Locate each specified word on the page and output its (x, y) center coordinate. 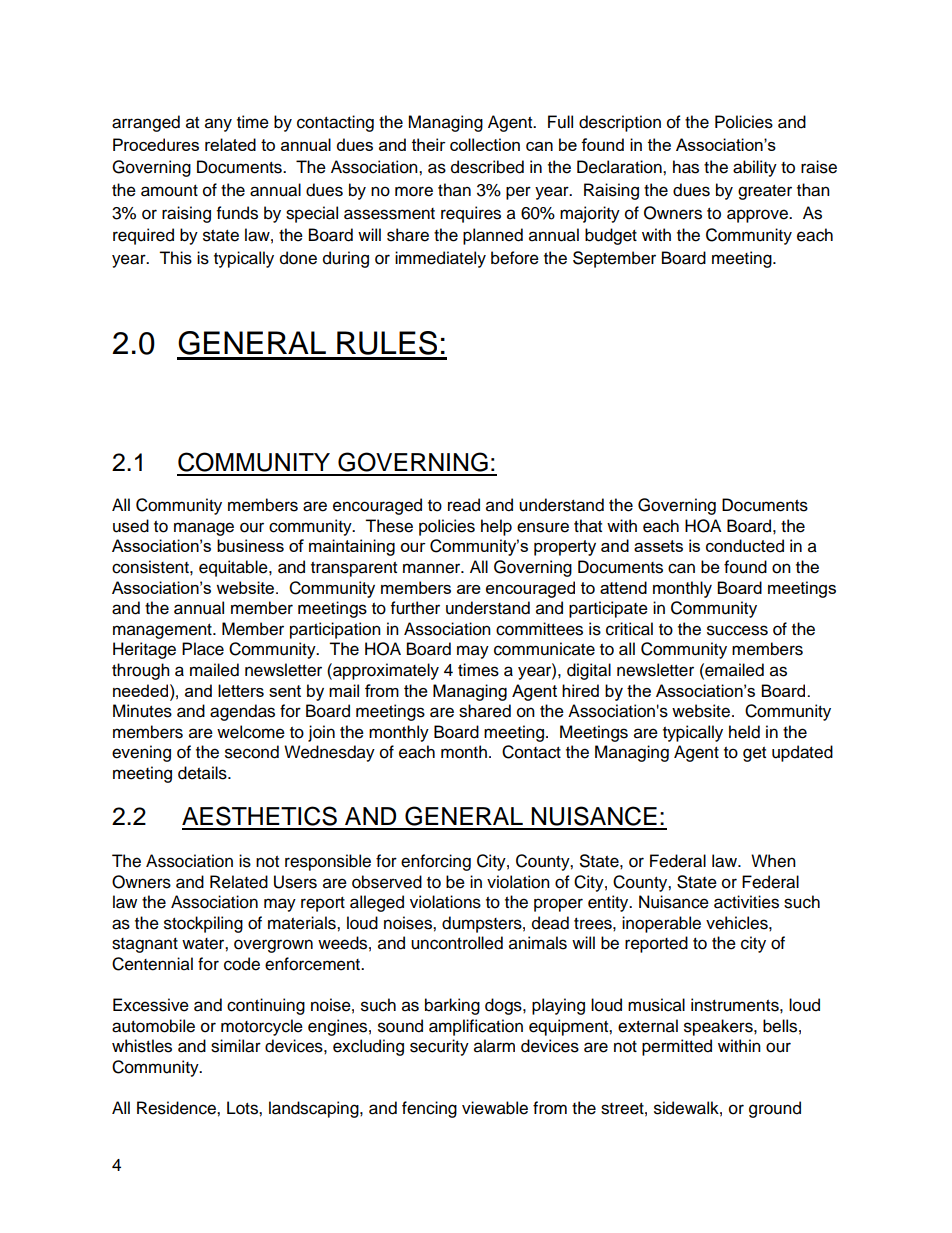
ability (755, 168)
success (737, 630)
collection (485, 144)
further (415, 608)
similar (236, 1046)
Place (203, 649)
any (218, 125)
